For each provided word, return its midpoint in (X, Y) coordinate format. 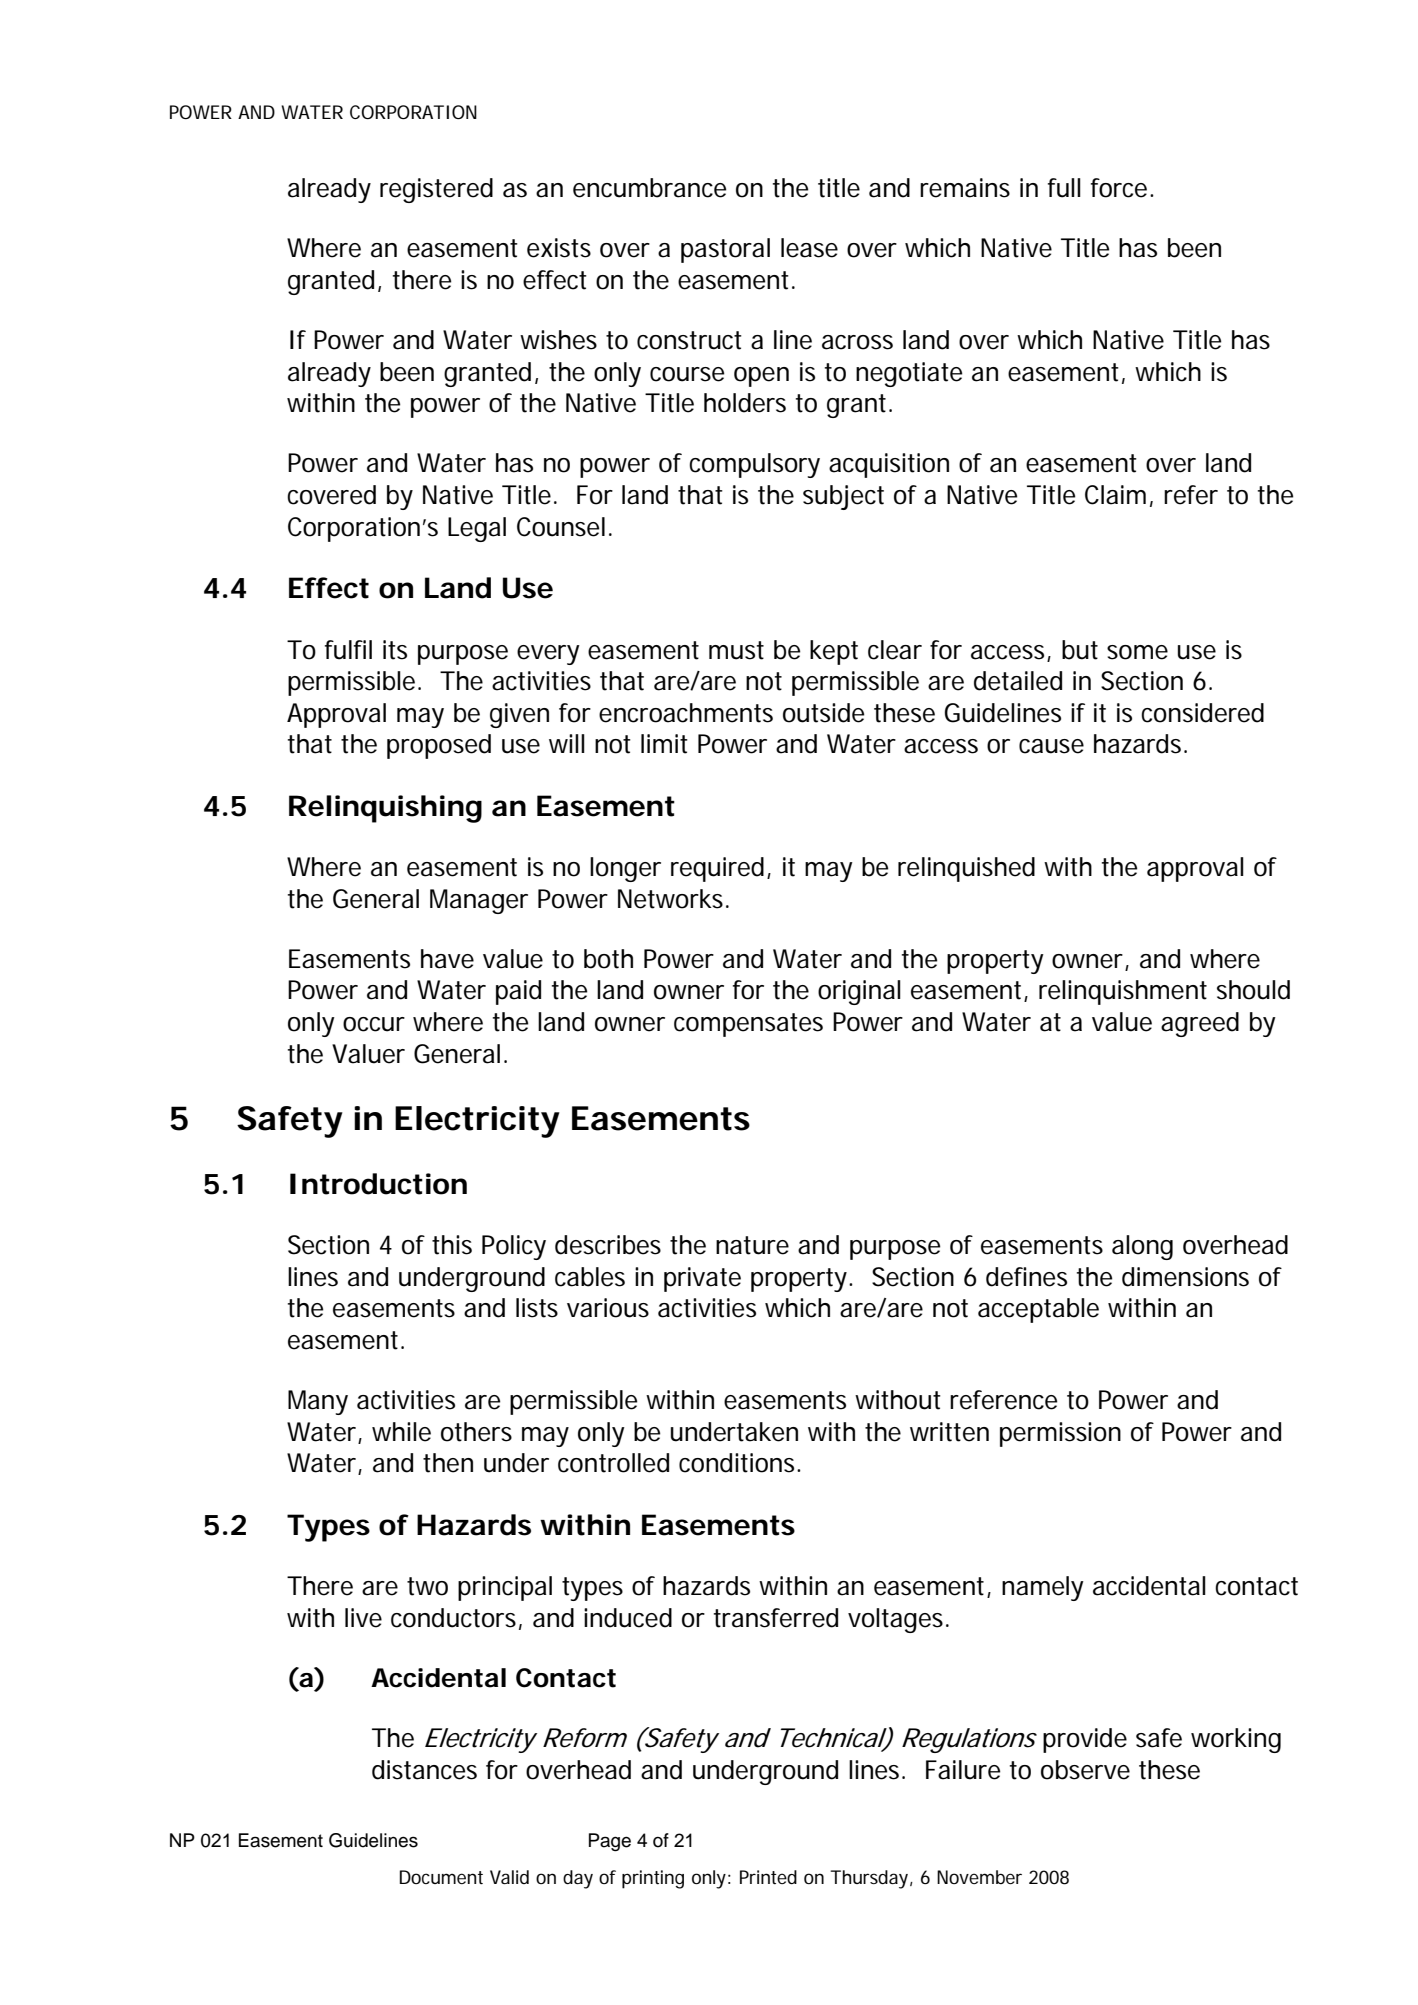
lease (809, 248)
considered (1202, 713)
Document (441, 1877)
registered (436, 190)
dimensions (1185, 1277)
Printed (768, 1877)
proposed (439, 746)
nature (752, 1245)
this (452, 1245)
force (1119, 188)
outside (823, 713)
